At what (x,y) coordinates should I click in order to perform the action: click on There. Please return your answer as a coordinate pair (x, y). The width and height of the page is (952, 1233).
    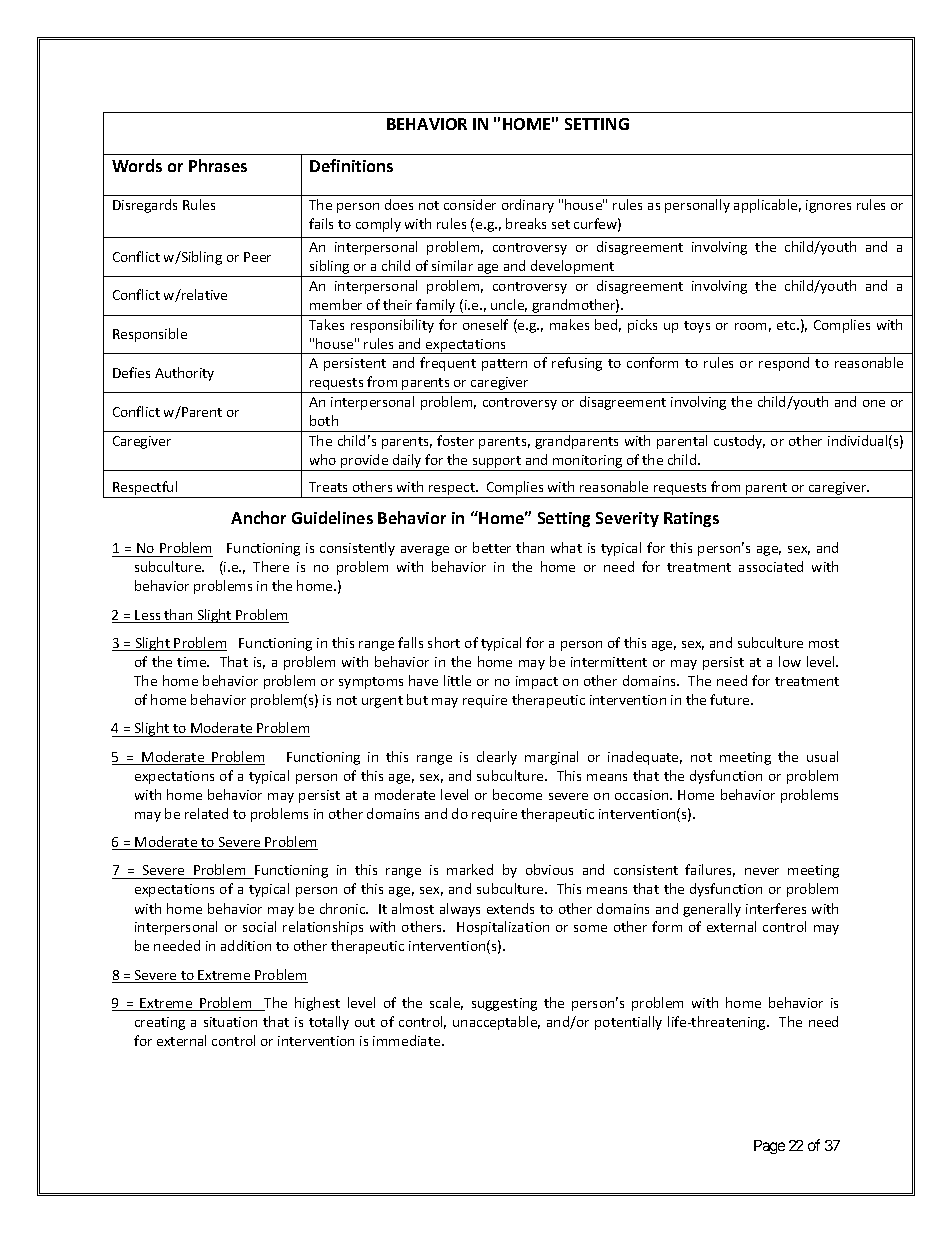
    Looking at the image, I should click on (271, 566).
